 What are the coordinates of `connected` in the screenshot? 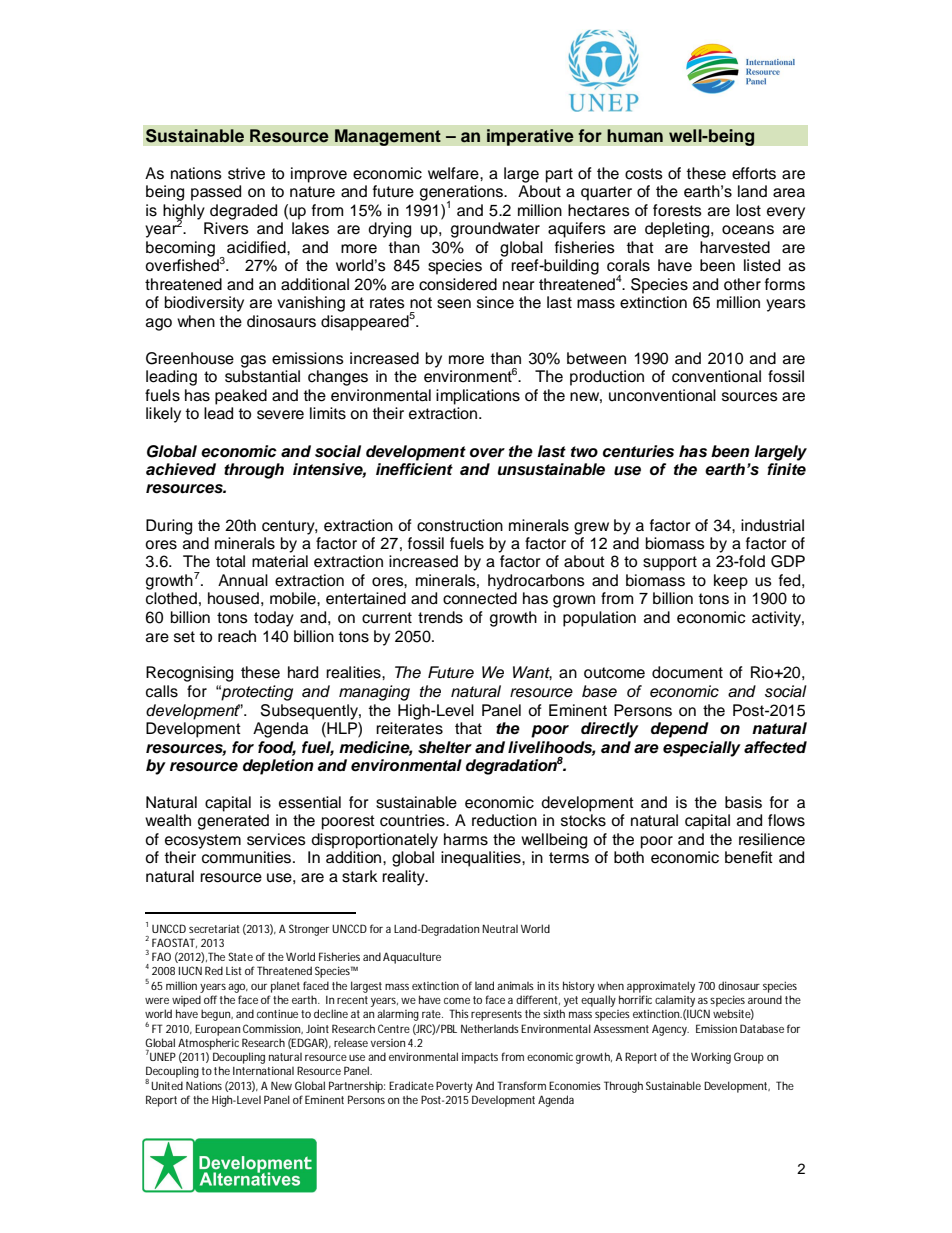 It's located at (480, 598).
